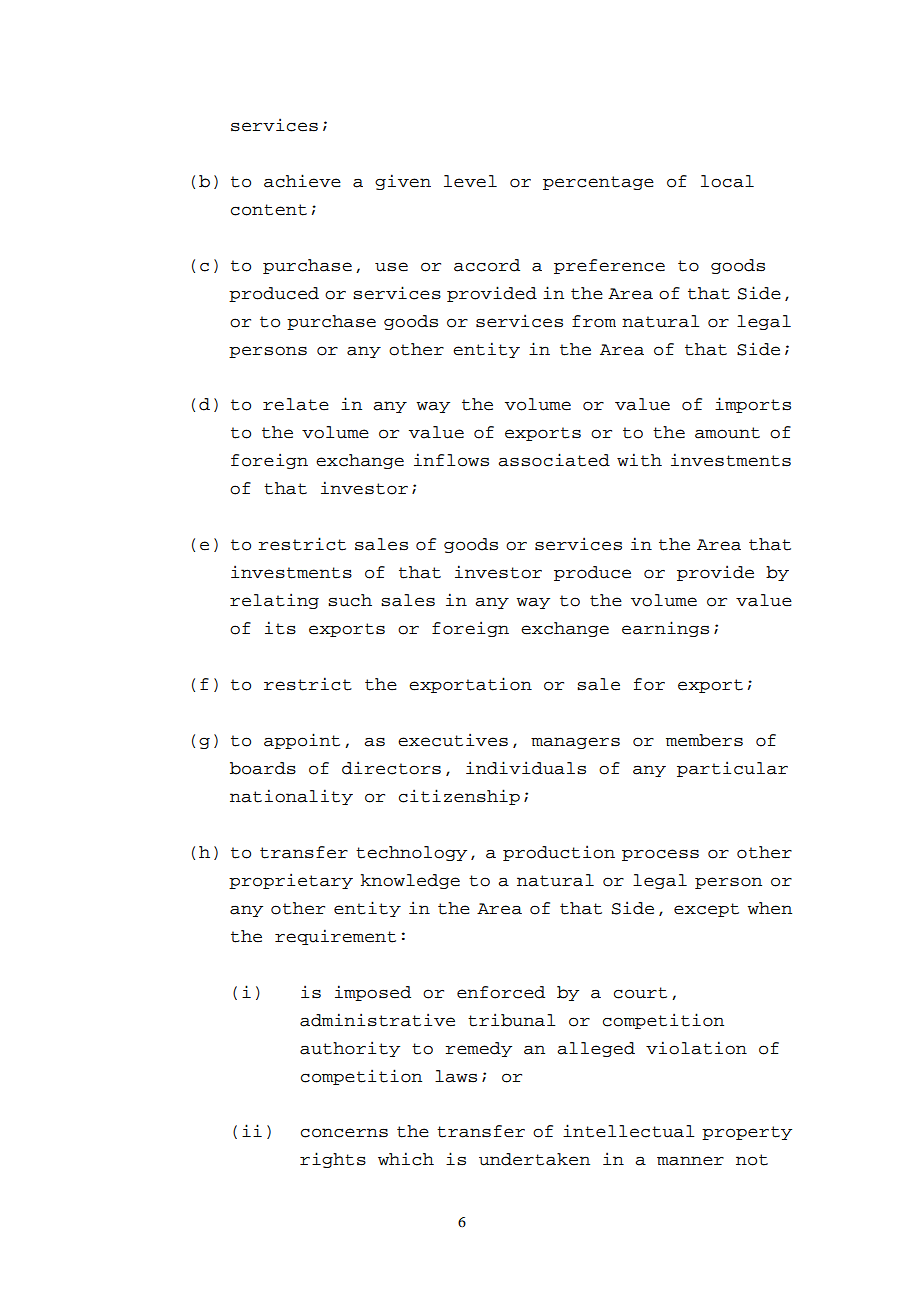 The image size is (924, 1308). I want to click on achieve, so click(302, 181).
